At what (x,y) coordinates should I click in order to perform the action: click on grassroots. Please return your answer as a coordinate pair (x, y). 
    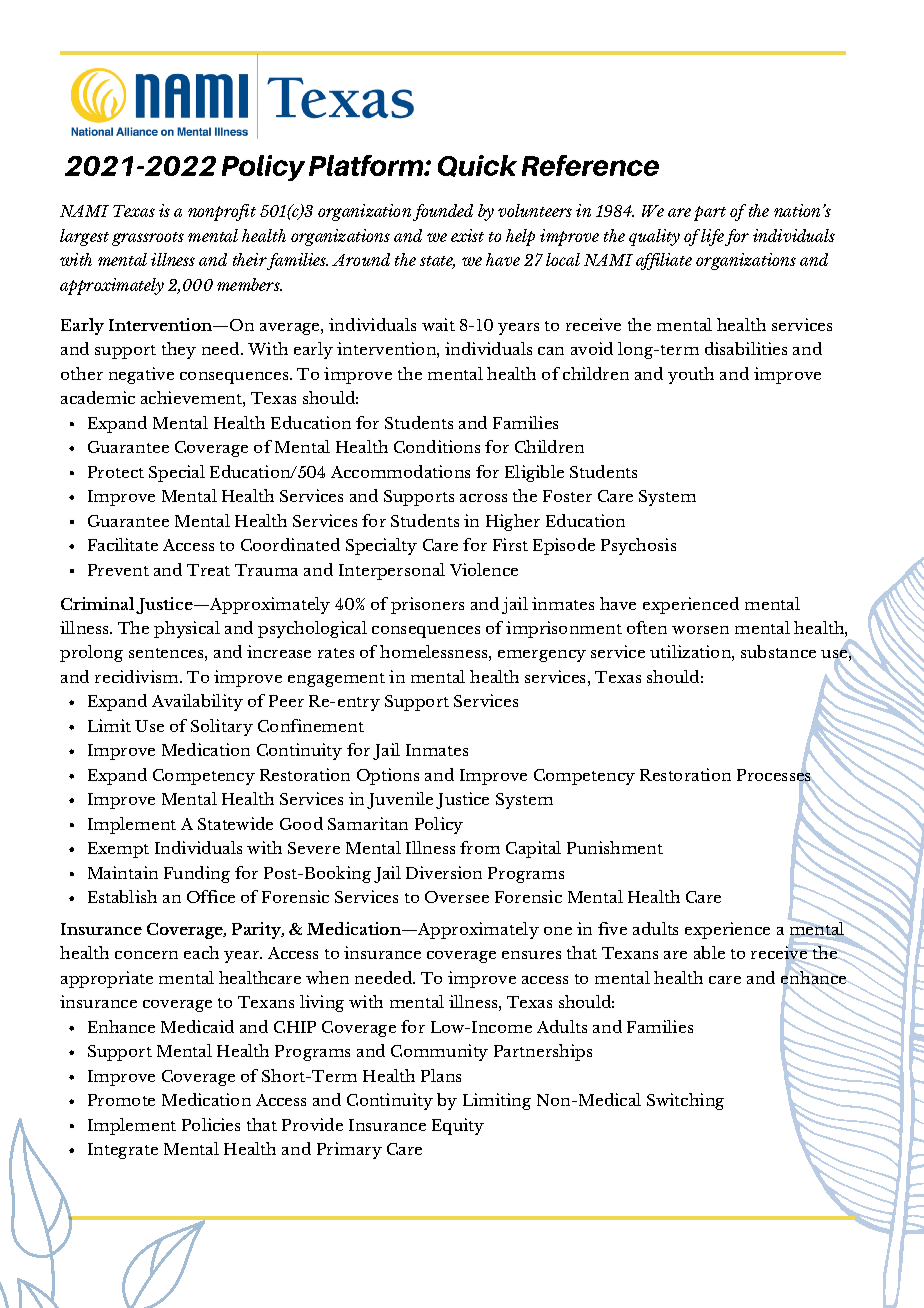
    Looking at the image, I should click on (148, 239).
